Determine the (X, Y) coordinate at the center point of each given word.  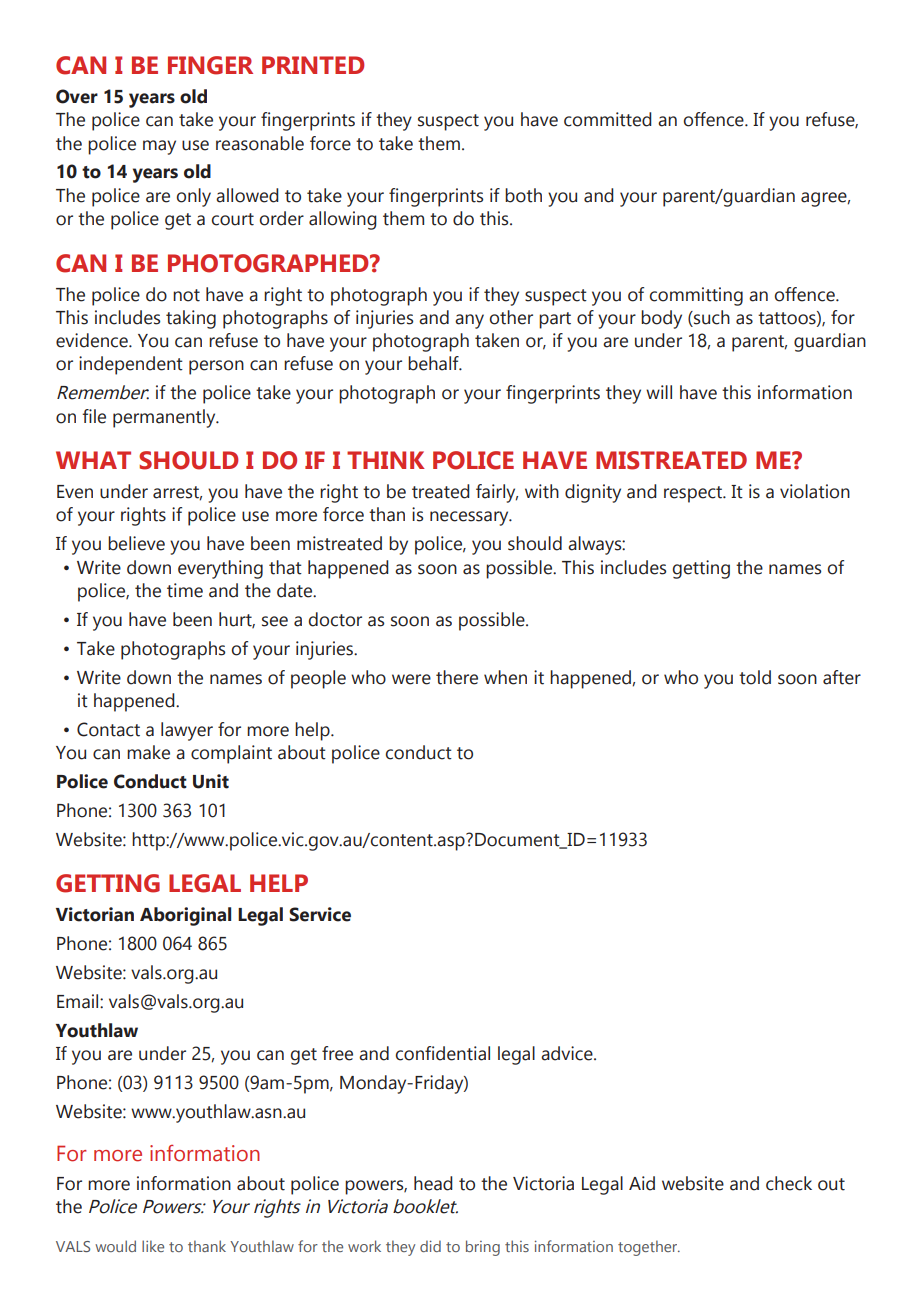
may (159, 147)
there (457, 677)
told (755, 677)
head (433, 1183)
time (185, 590)
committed (608, 119)
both (523, 195)
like (153, 1246)
